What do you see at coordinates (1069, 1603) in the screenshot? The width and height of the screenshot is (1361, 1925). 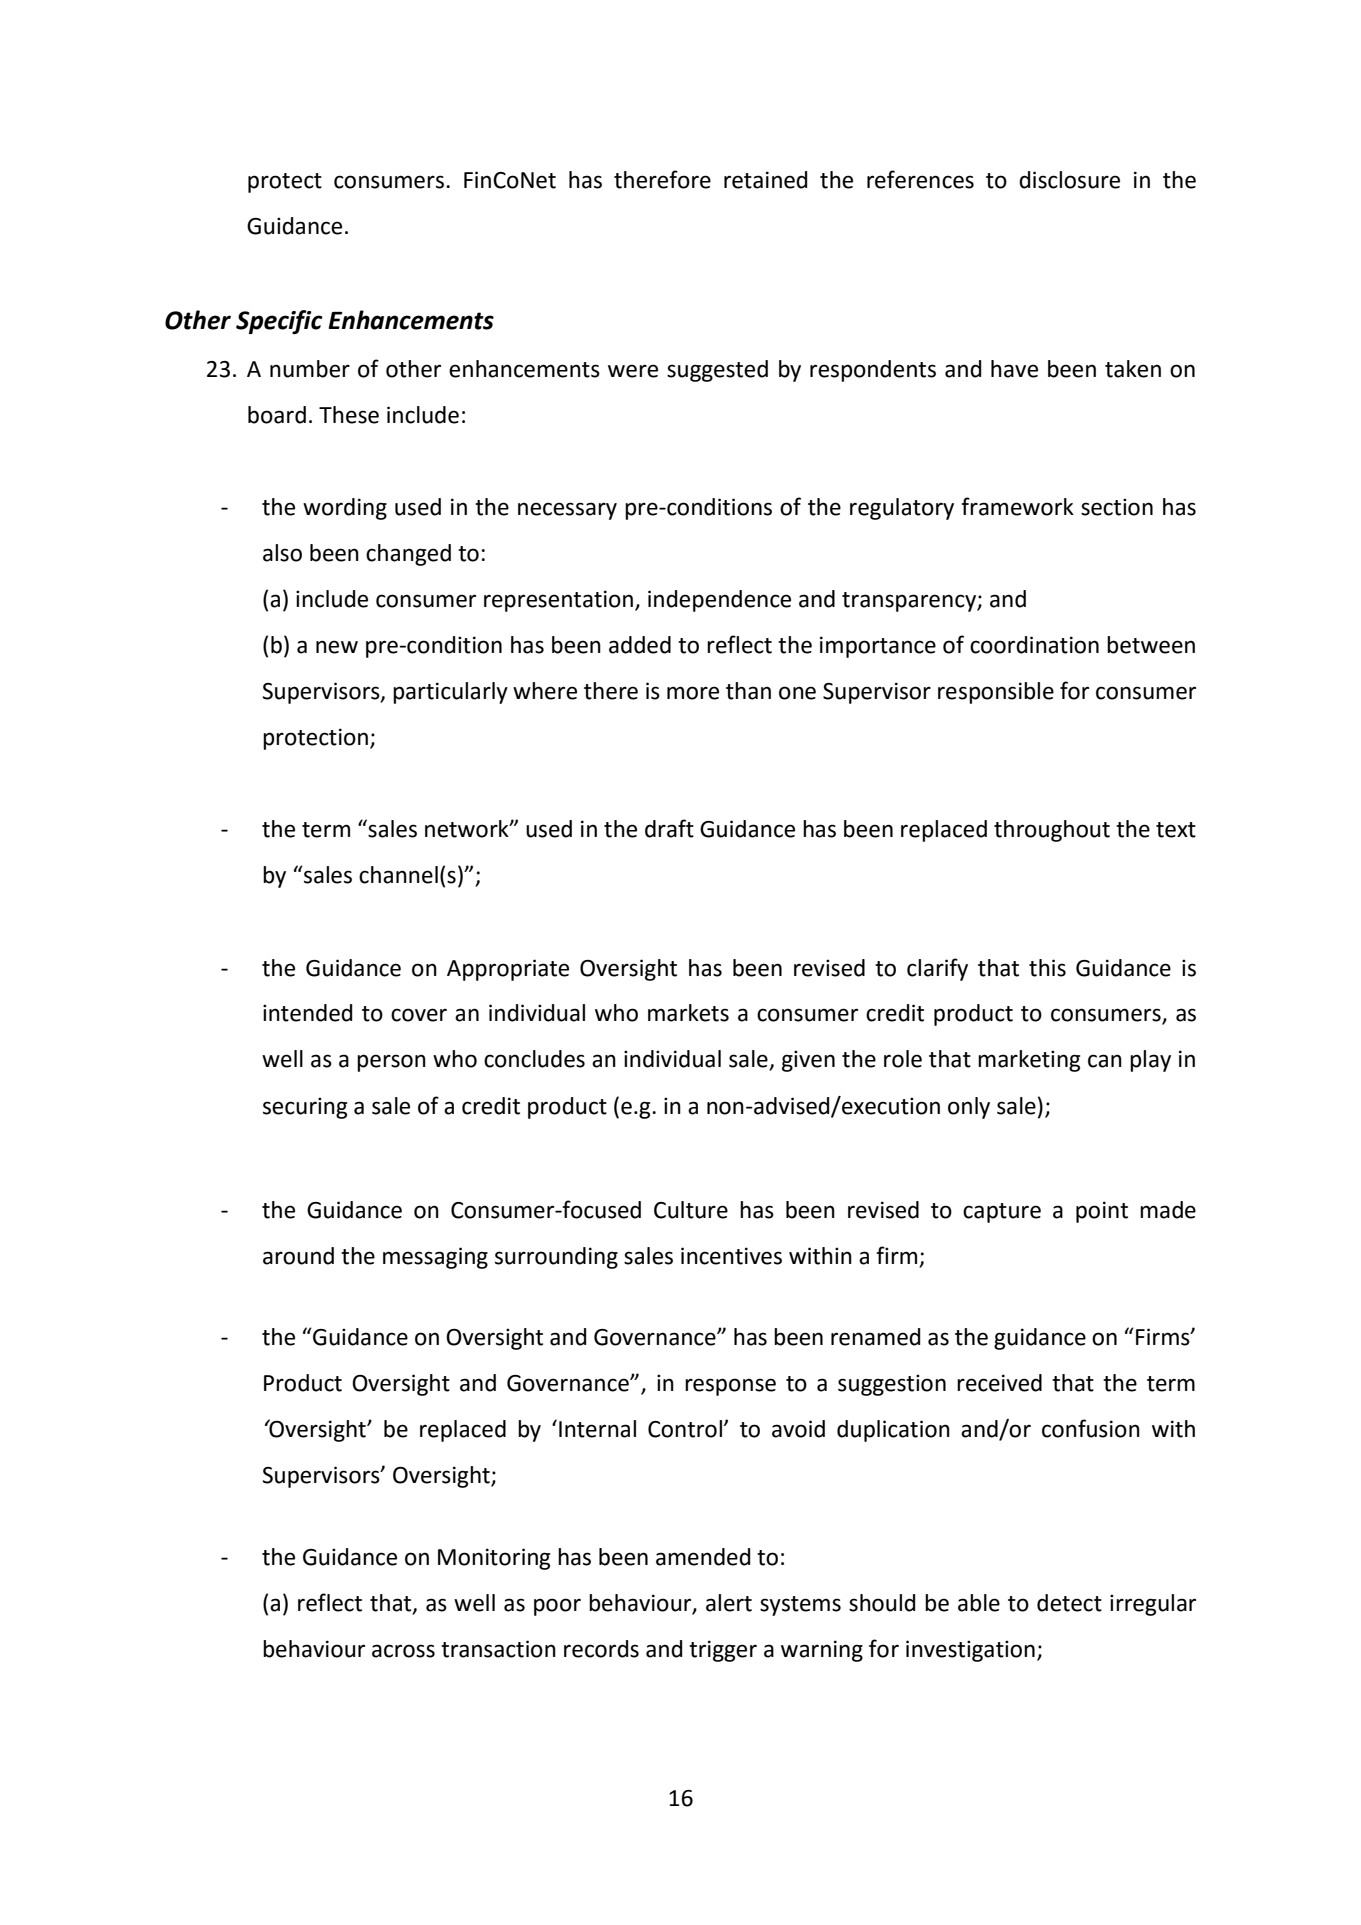 I see `detect` at bounding box center [1069, 1603].
